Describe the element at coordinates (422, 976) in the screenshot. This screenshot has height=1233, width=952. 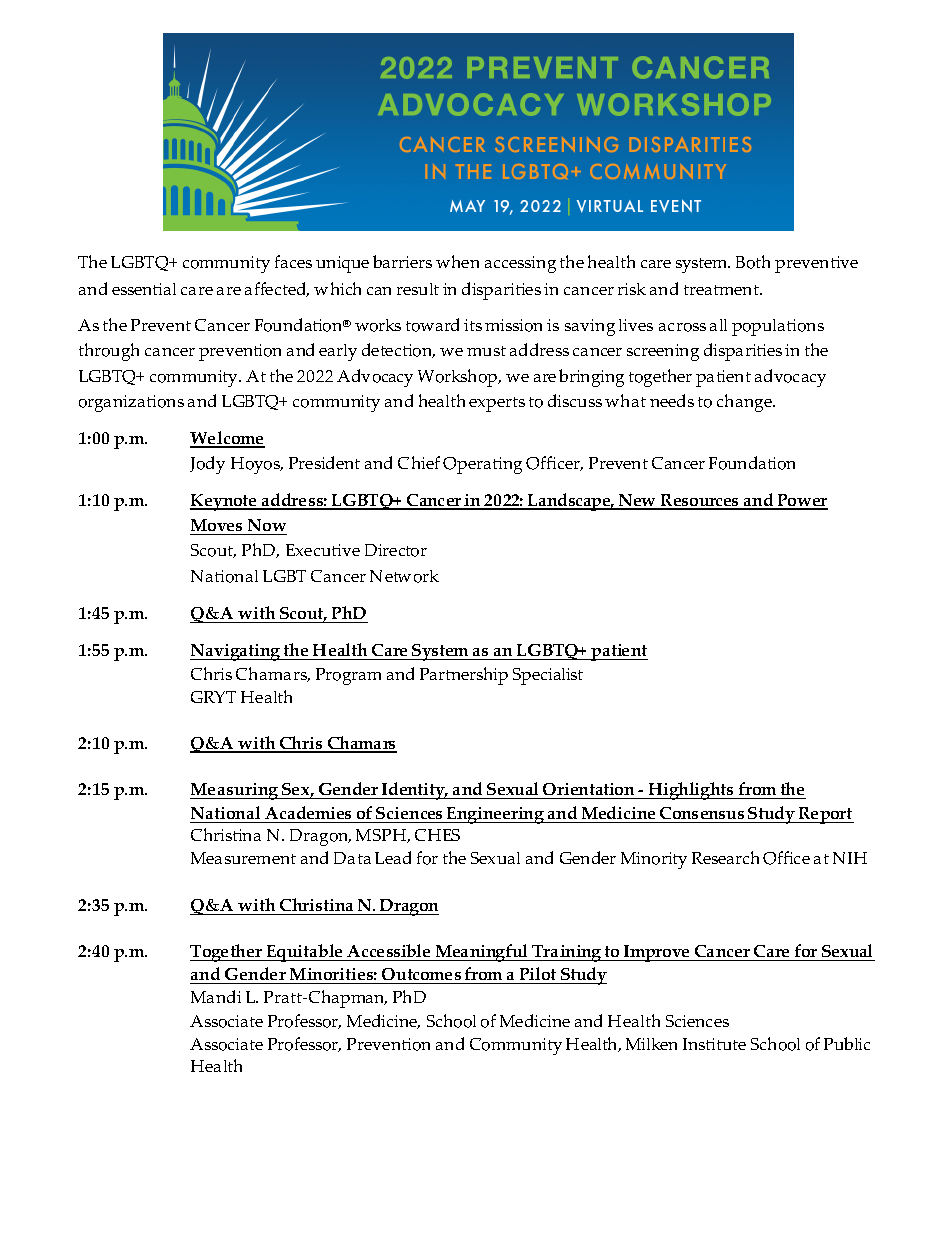
I see `Outcomes` at that location.
